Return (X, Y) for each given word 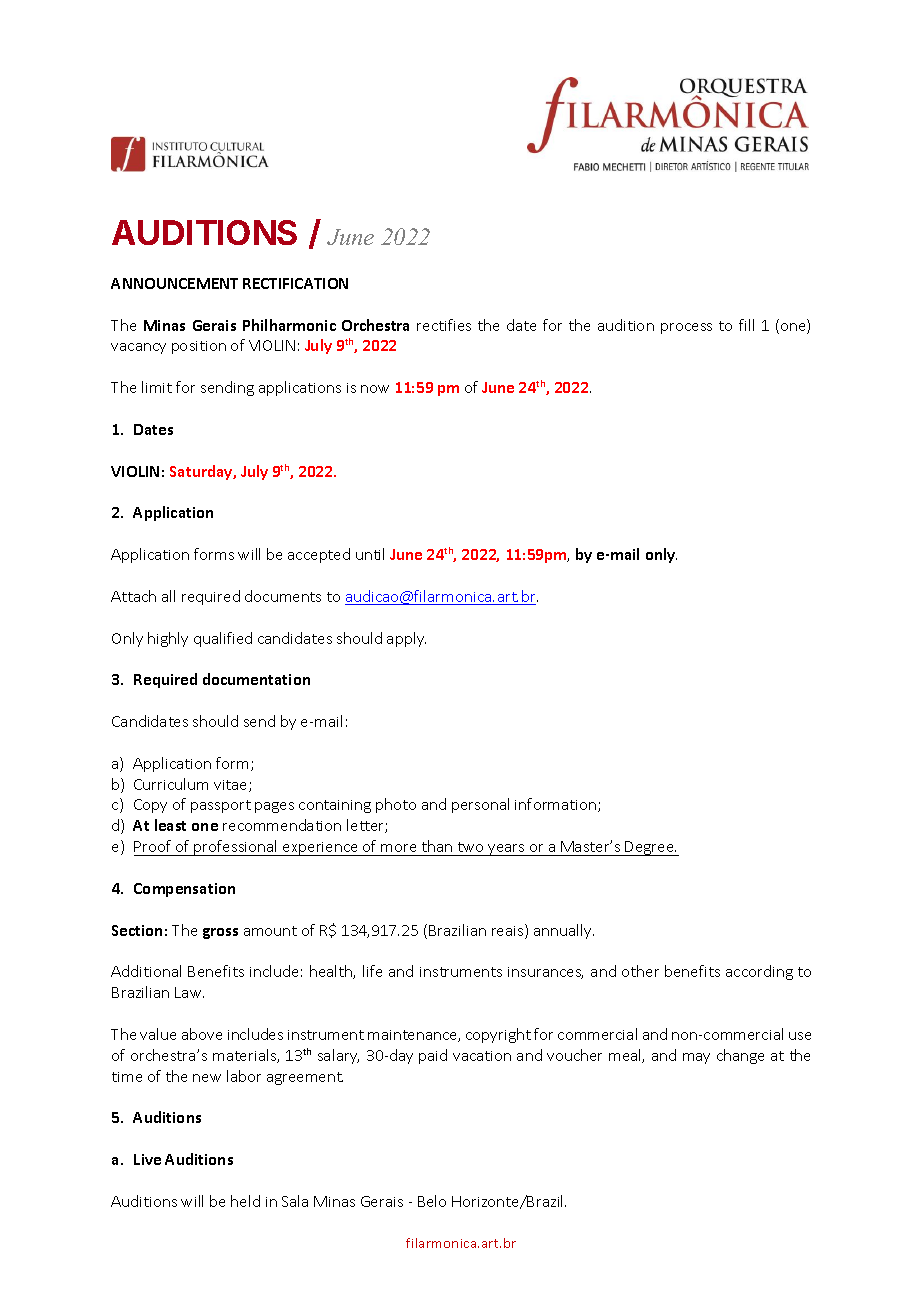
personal (480, 805)
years (506, 850)
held (245, 1201)
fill (746, 325)
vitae (232, 786)
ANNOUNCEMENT (174, 283)
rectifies (444, 325)
